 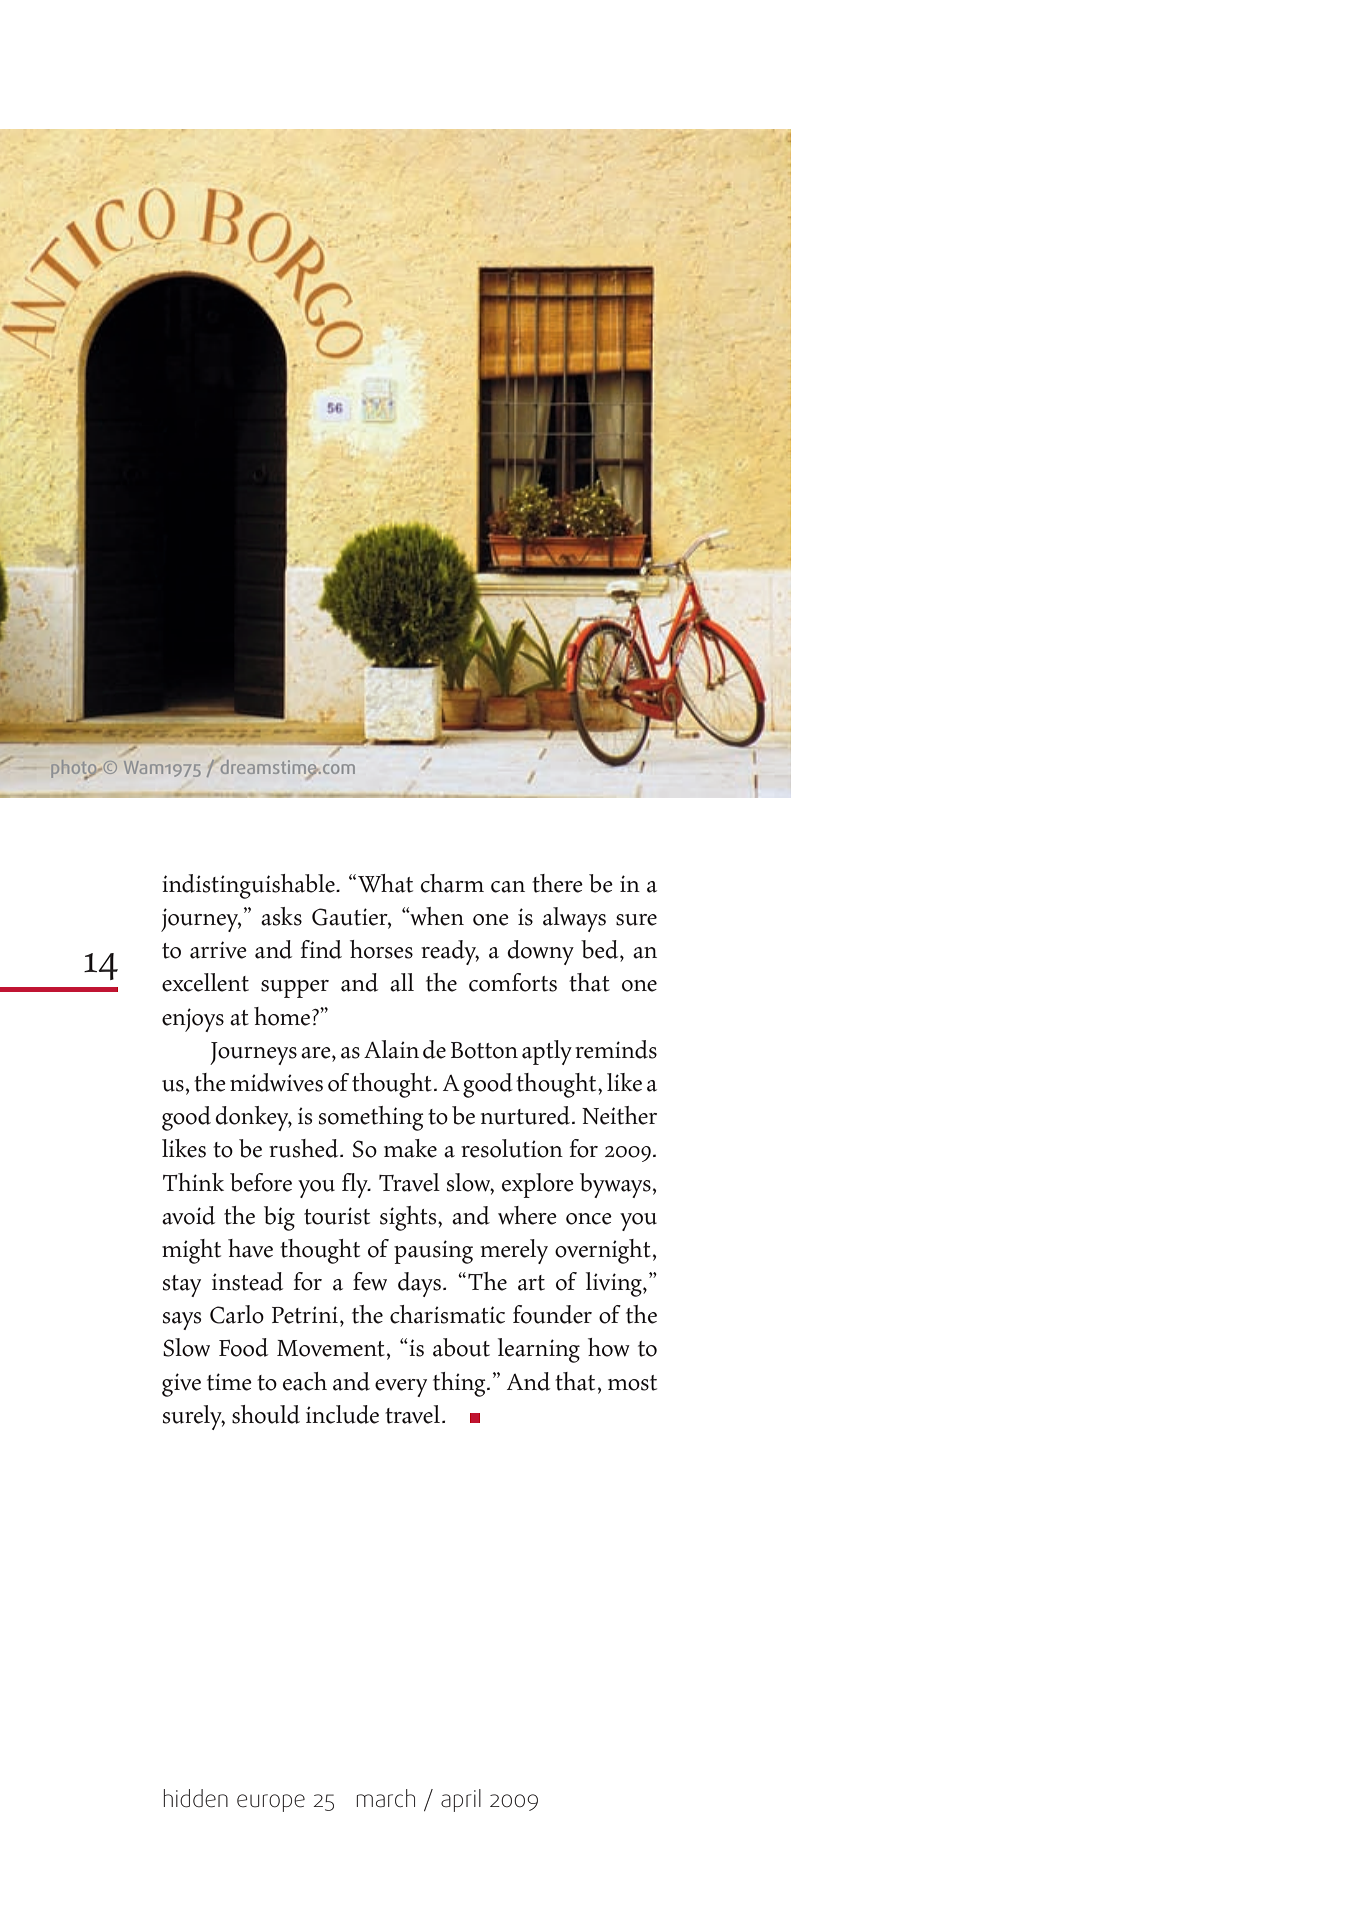 I want to click on What, so click(x=385, y=883).
